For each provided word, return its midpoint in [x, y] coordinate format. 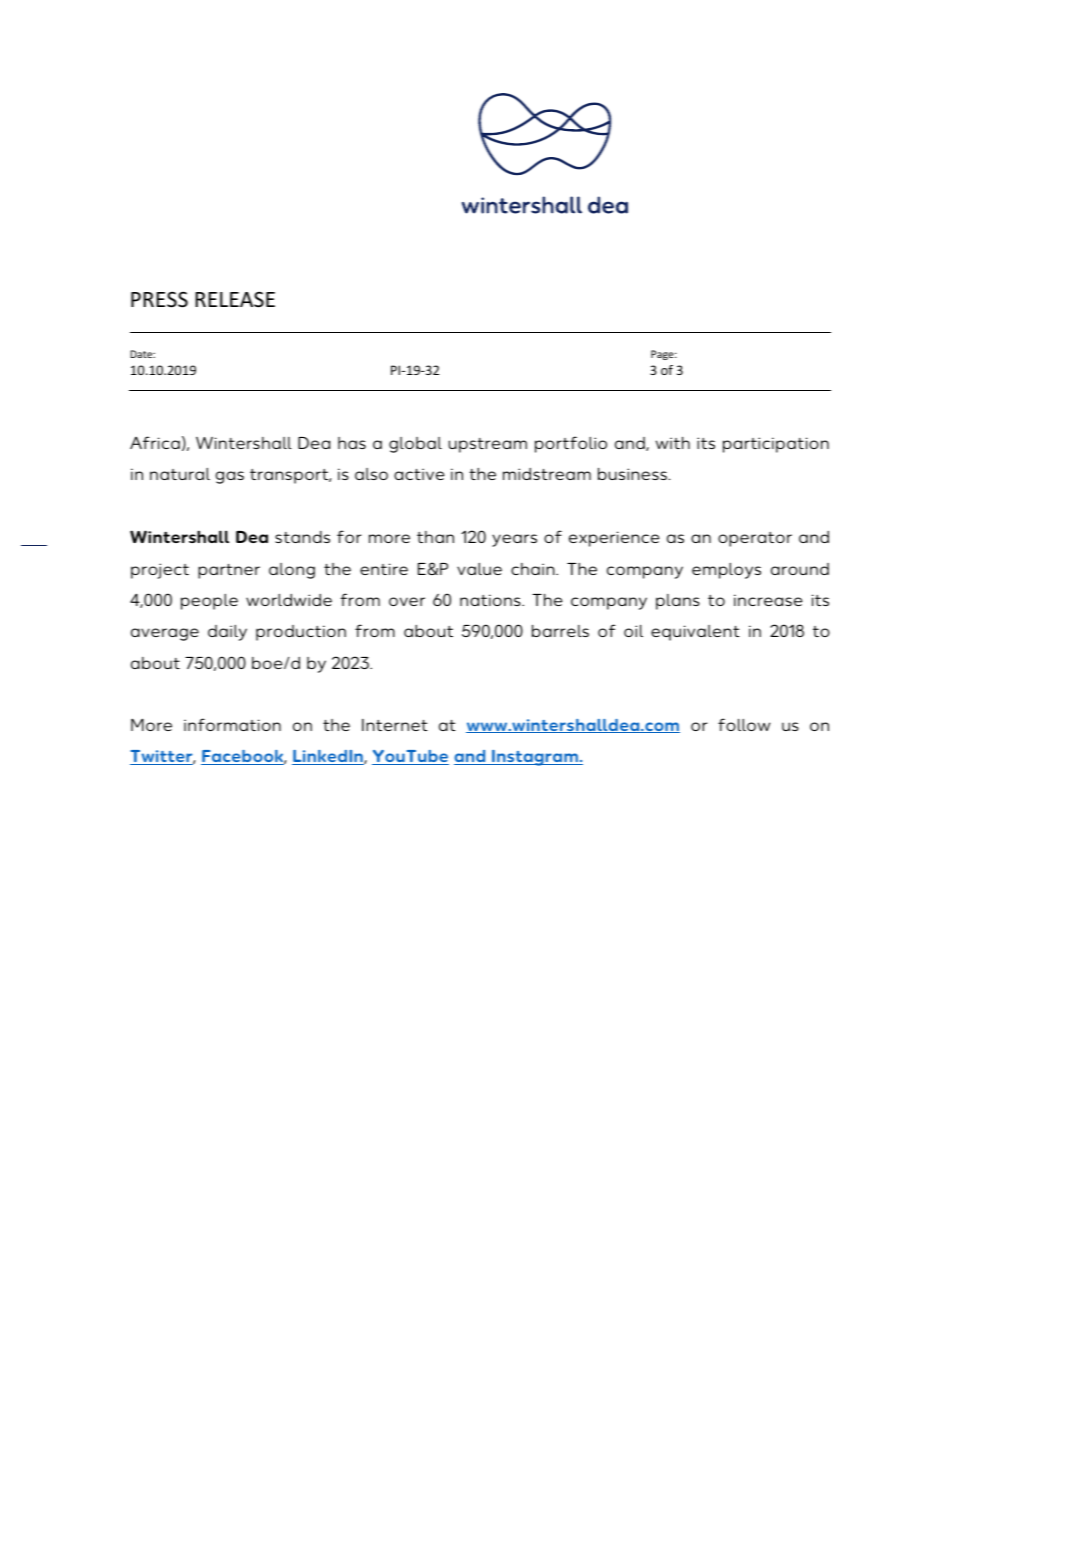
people [209, 602]
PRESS [159, 300]
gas [230, 477]
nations [491, 600]
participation [776, 445]
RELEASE [235, 300]
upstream [488, 445]
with [673, 442]
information [232, 724]
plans [678, 602]
